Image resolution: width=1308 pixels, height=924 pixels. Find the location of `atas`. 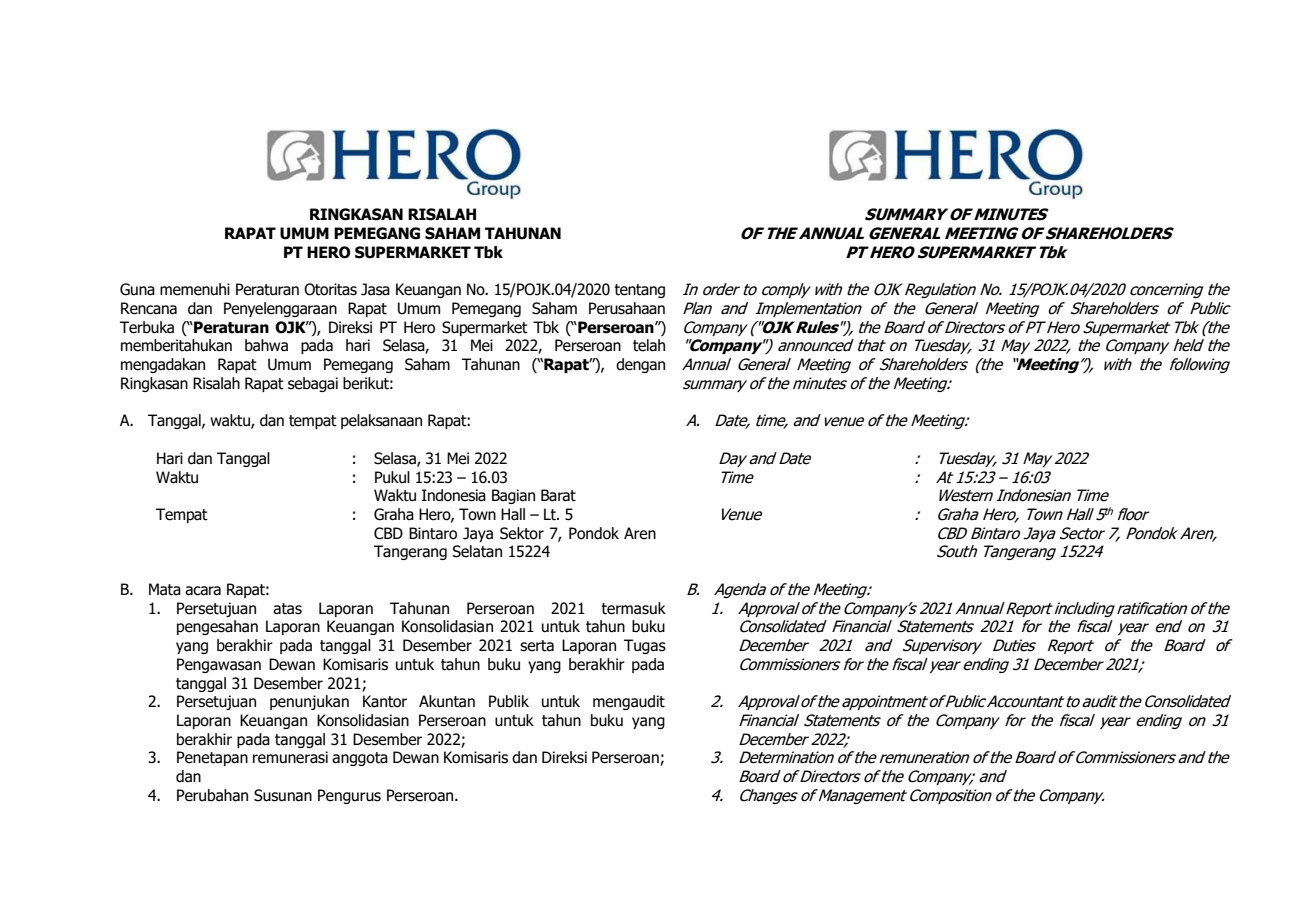

atas is located at coordinates (287, 609).
